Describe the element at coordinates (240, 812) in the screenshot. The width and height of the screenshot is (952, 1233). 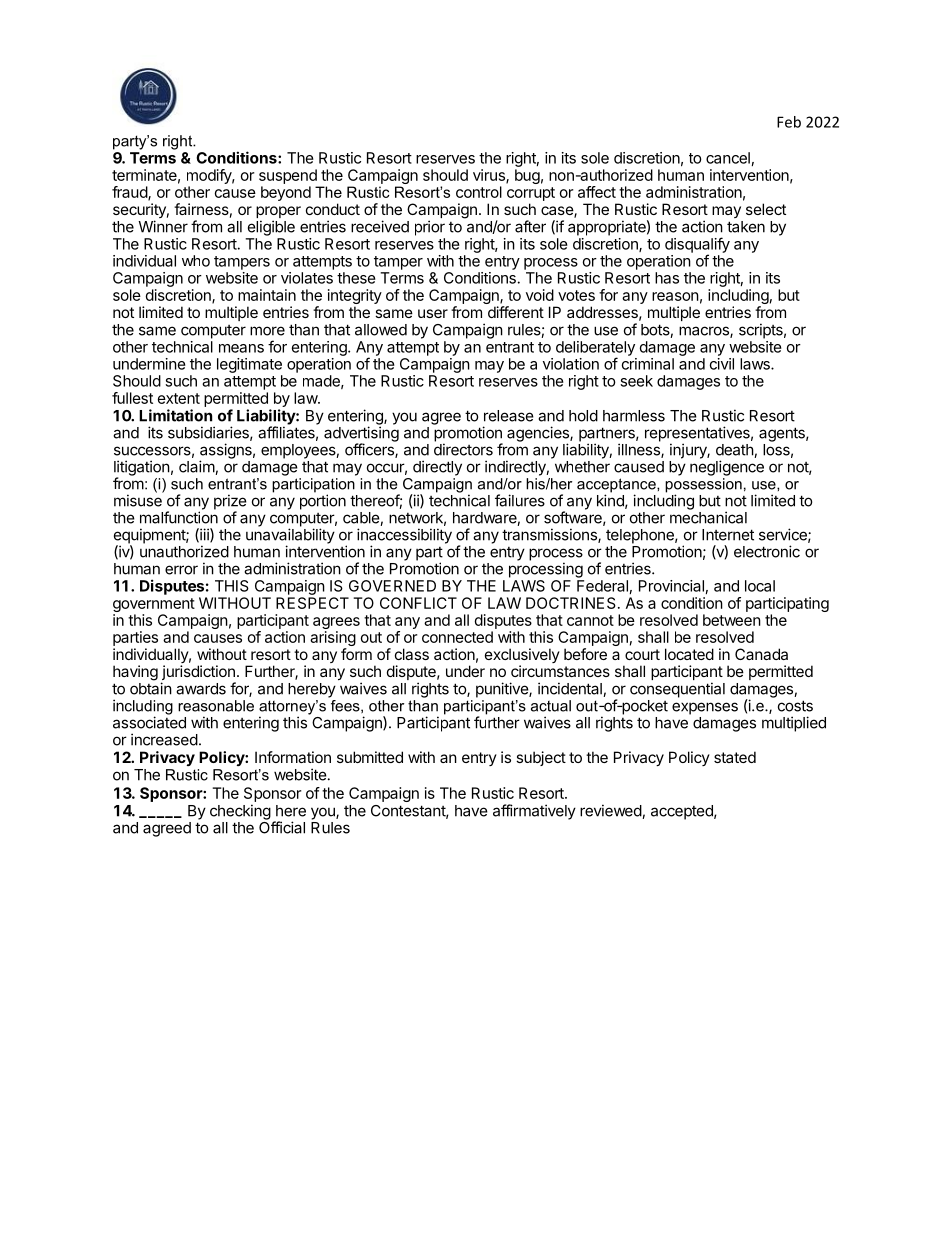
I see `checking` at that location.
